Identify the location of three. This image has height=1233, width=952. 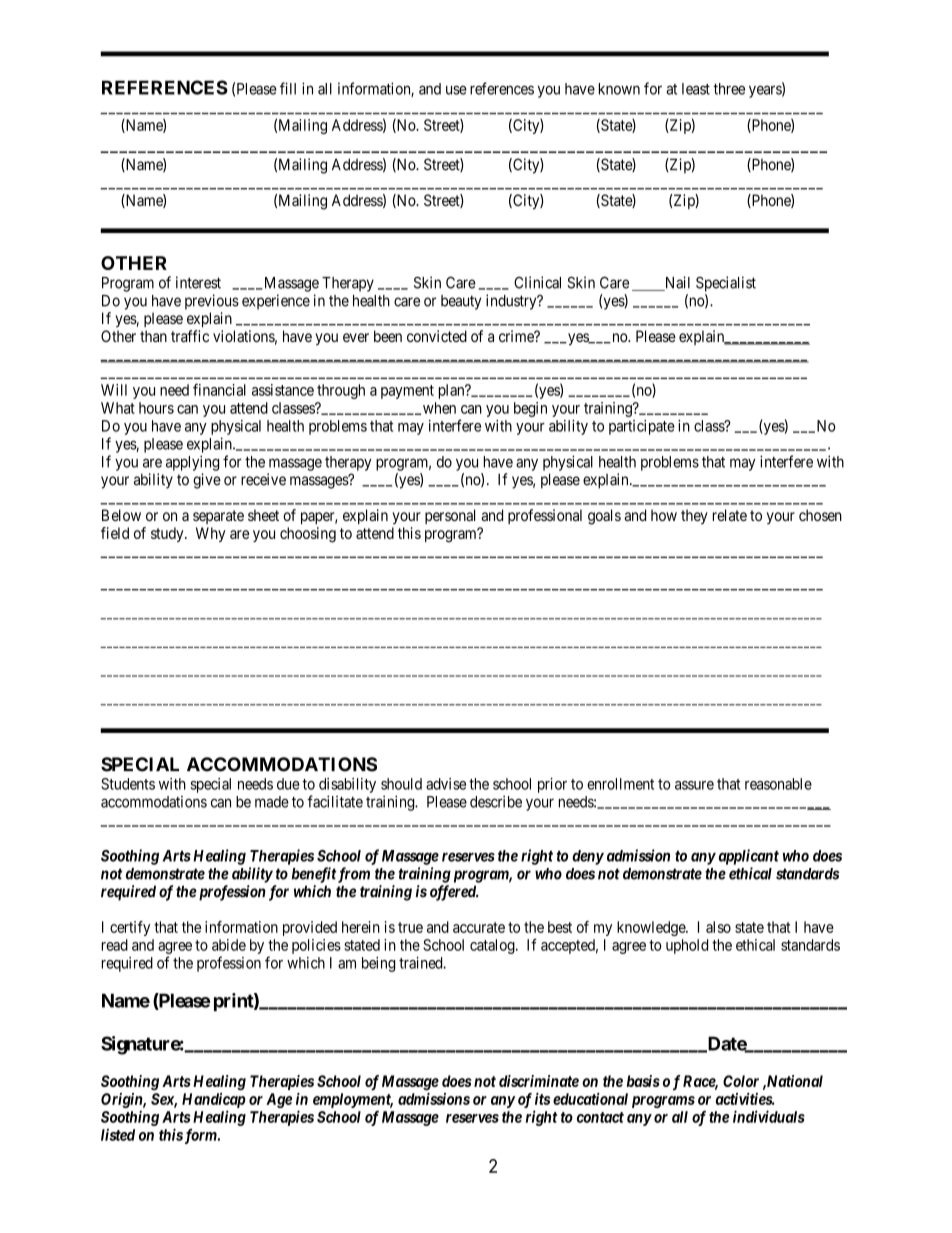
(729, 89).
